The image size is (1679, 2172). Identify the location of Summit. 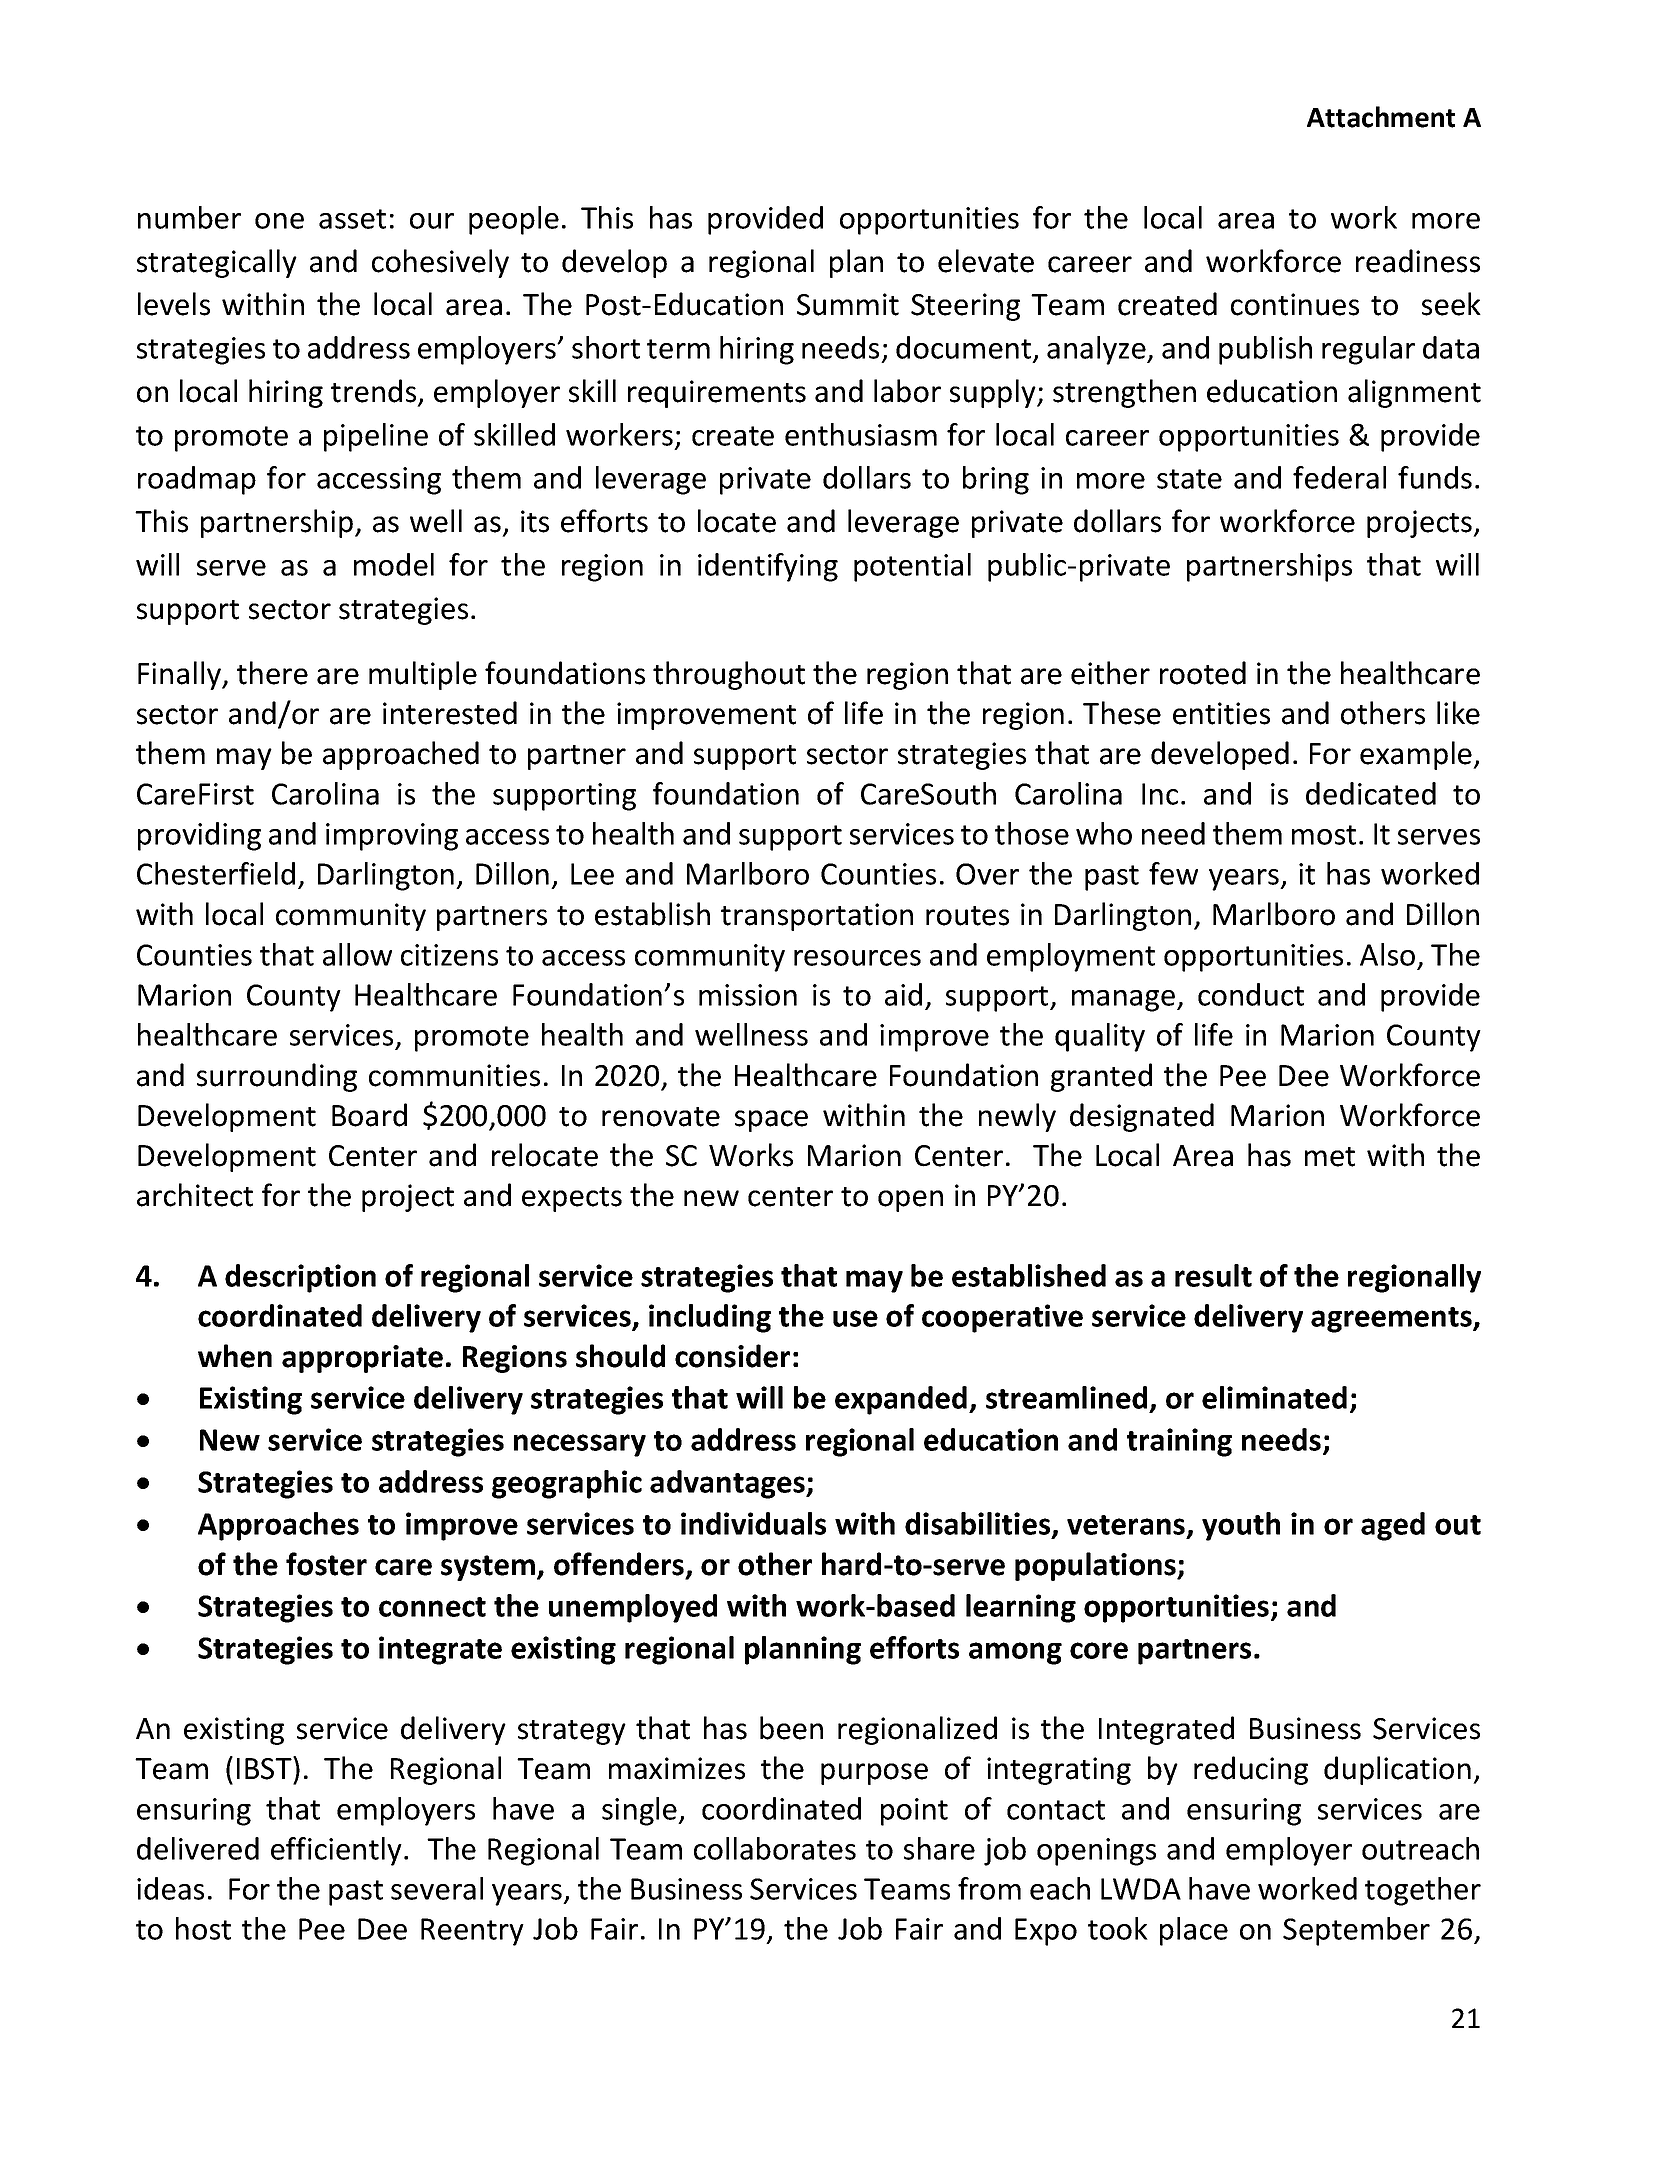
(848, 304).
